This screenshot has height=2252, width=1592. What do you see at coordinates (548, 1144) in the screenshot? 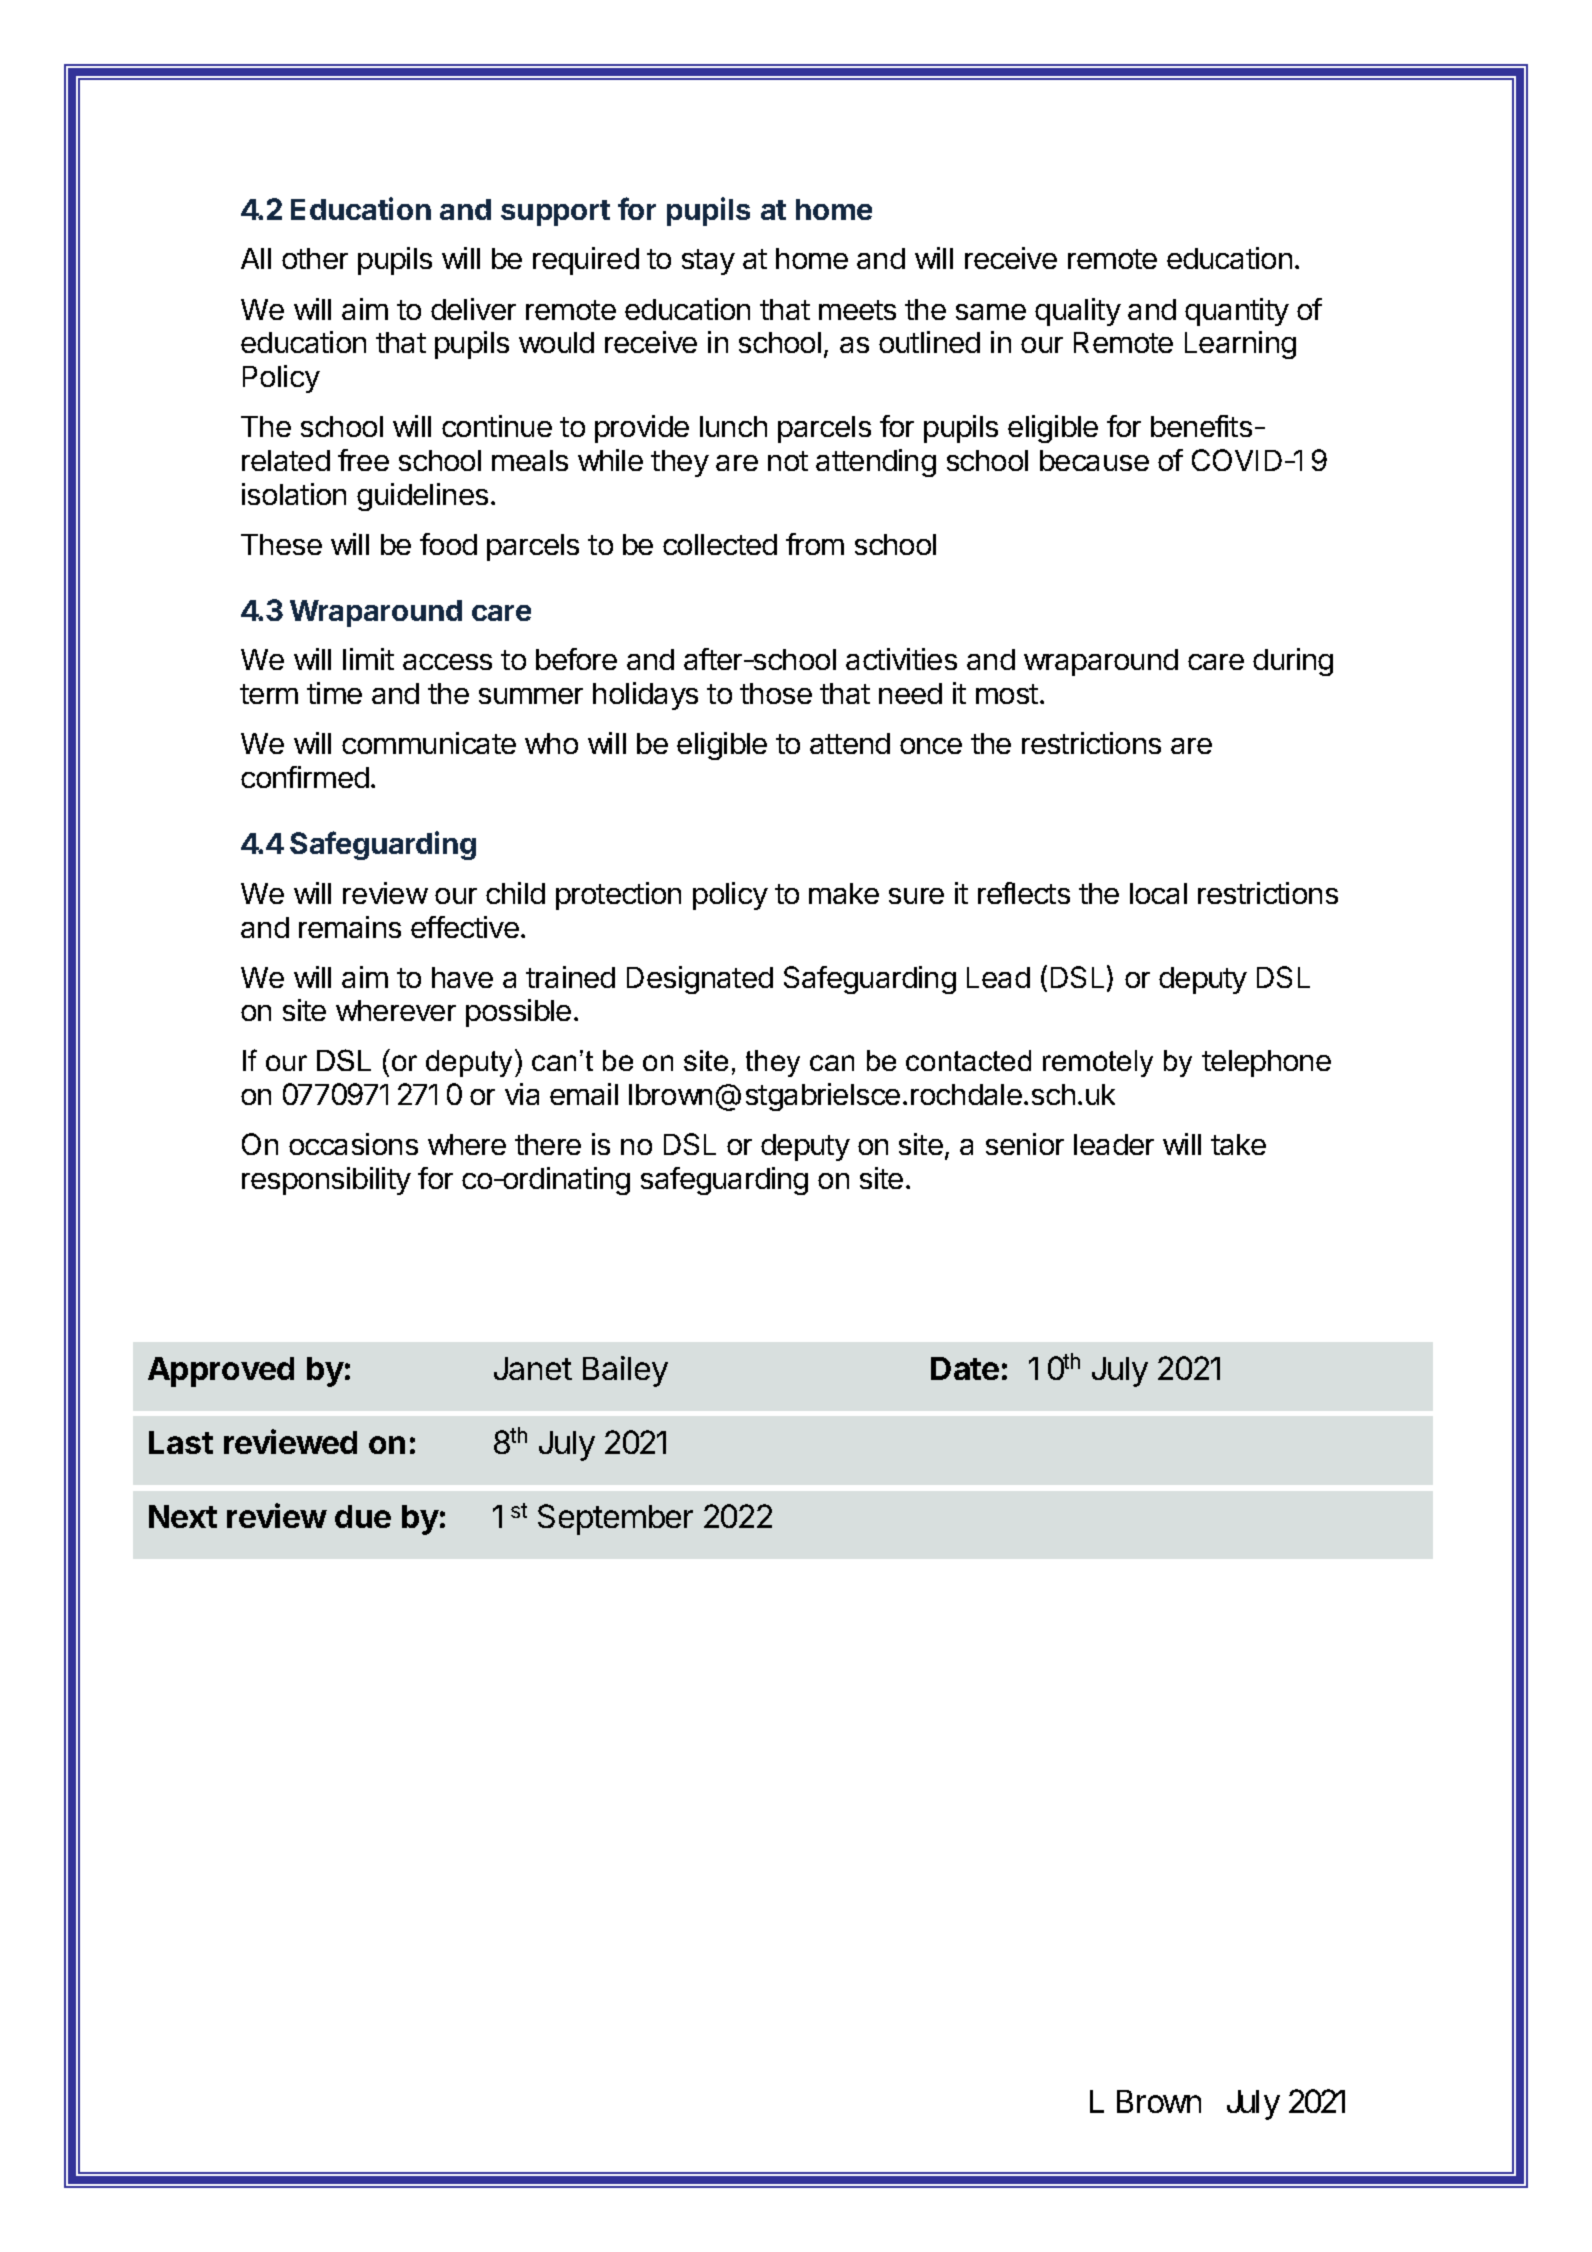
I see `there` at bounding box center [548, 1144].
